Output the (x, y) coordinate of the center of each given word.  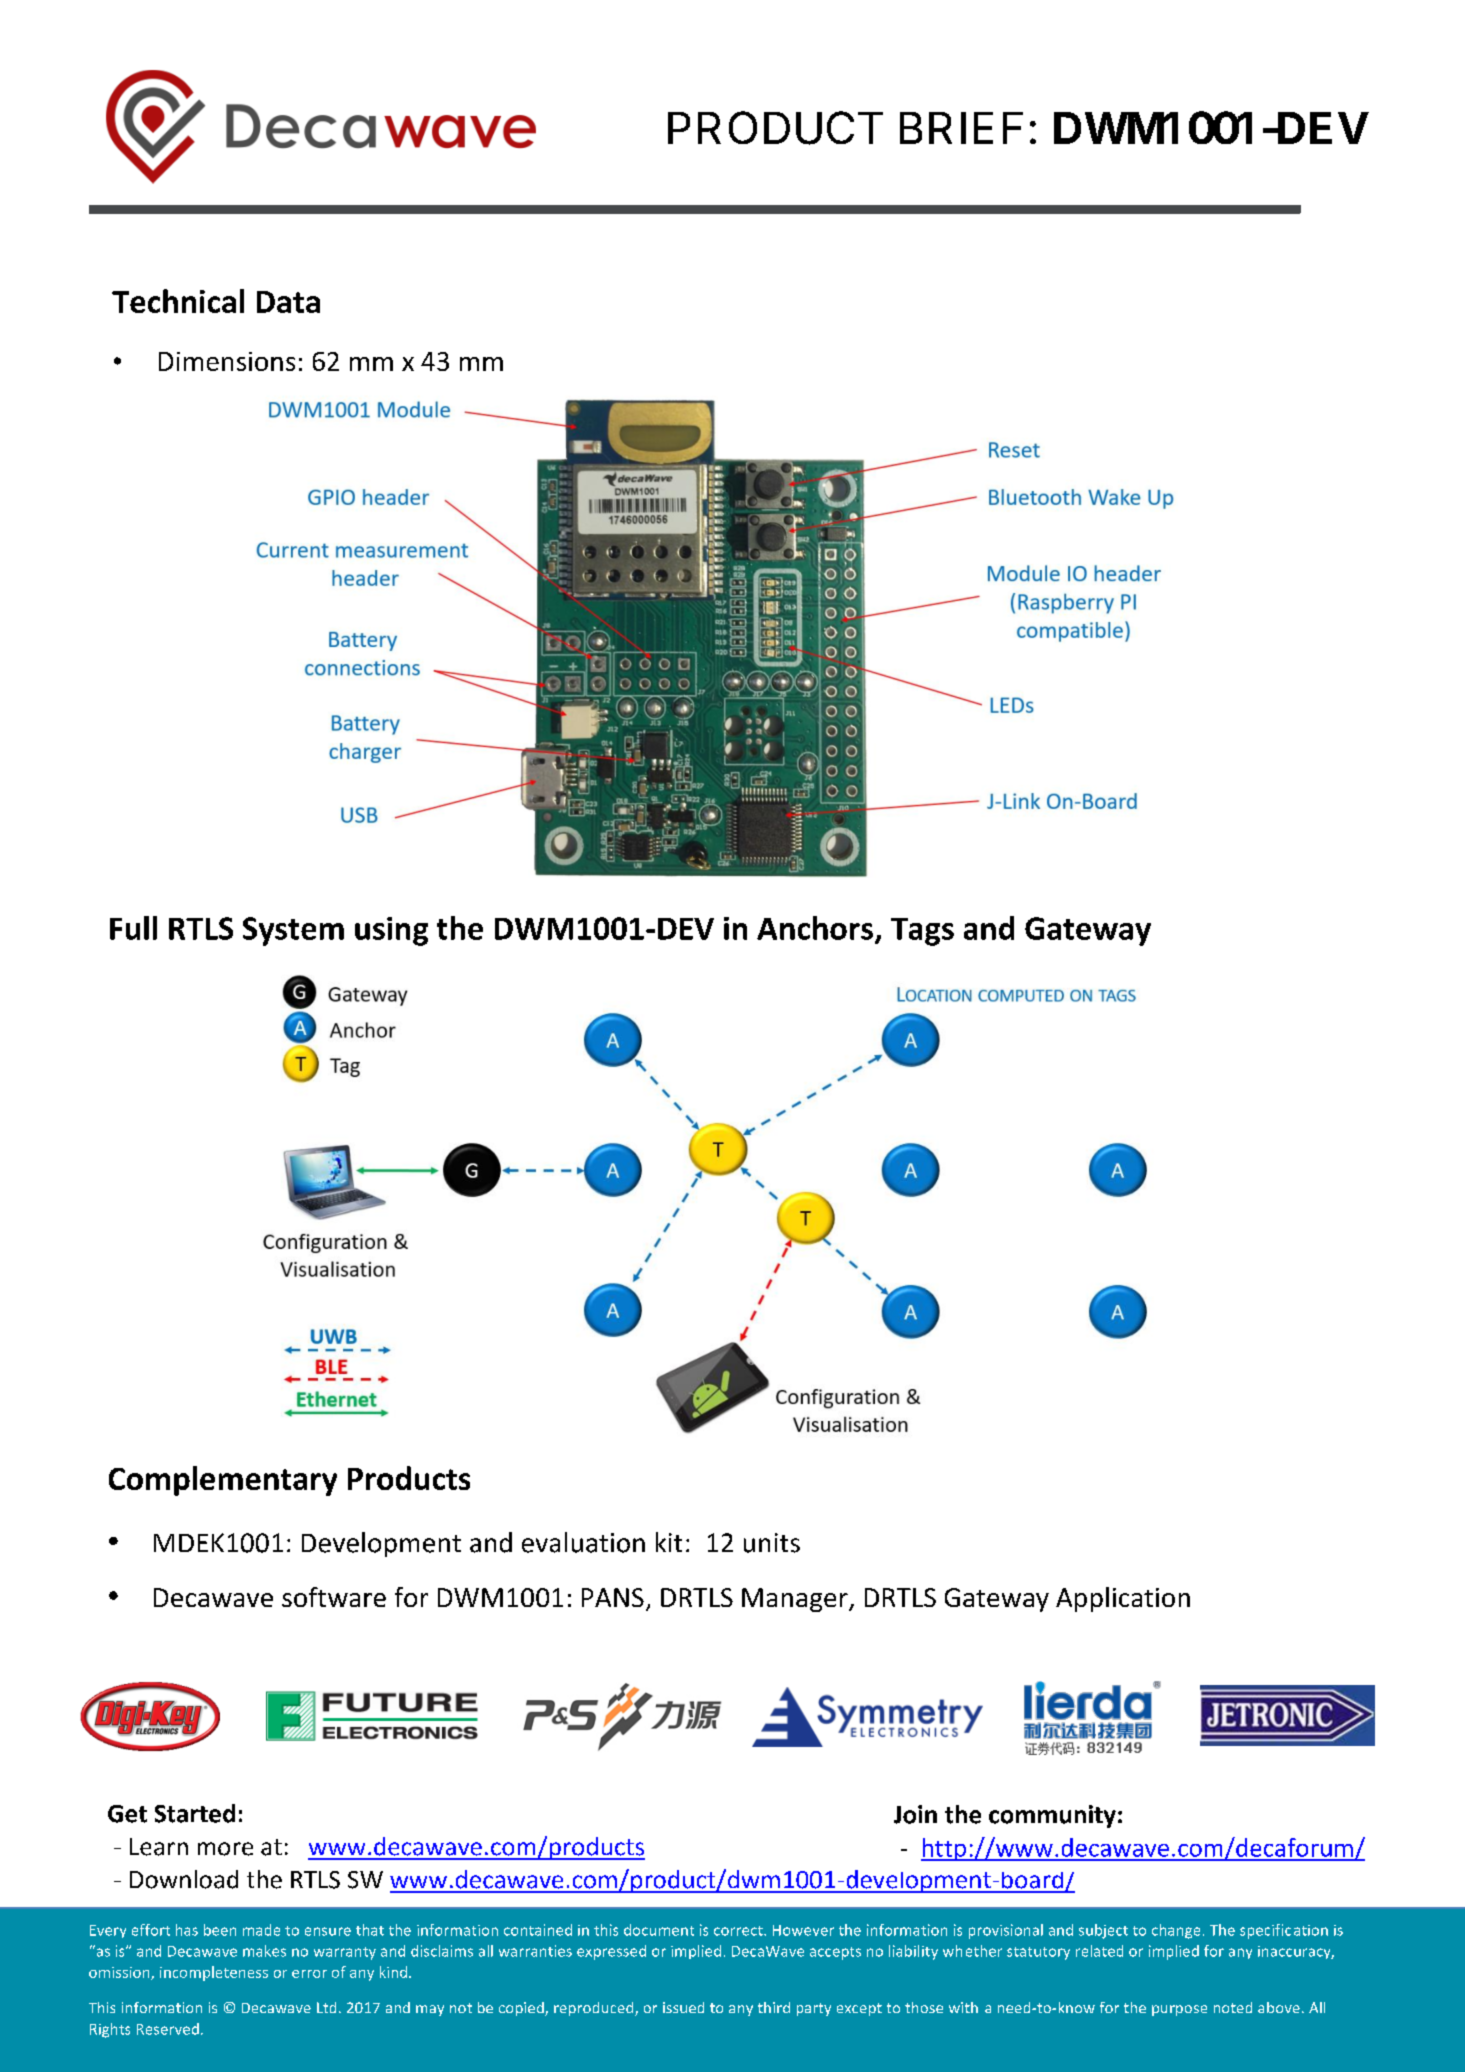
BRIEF (961, 128)
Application (1123, 1599)
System (293, 931)
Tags (922, 932)
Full (133, 928)
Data (288, 302)
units (772, 1543)
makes (264, 1951)
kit (669, 1542)
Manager (796, 1600)
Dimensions (227, 361)
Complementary (223, 1481)
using (391, 931)
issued (683, 2007)
